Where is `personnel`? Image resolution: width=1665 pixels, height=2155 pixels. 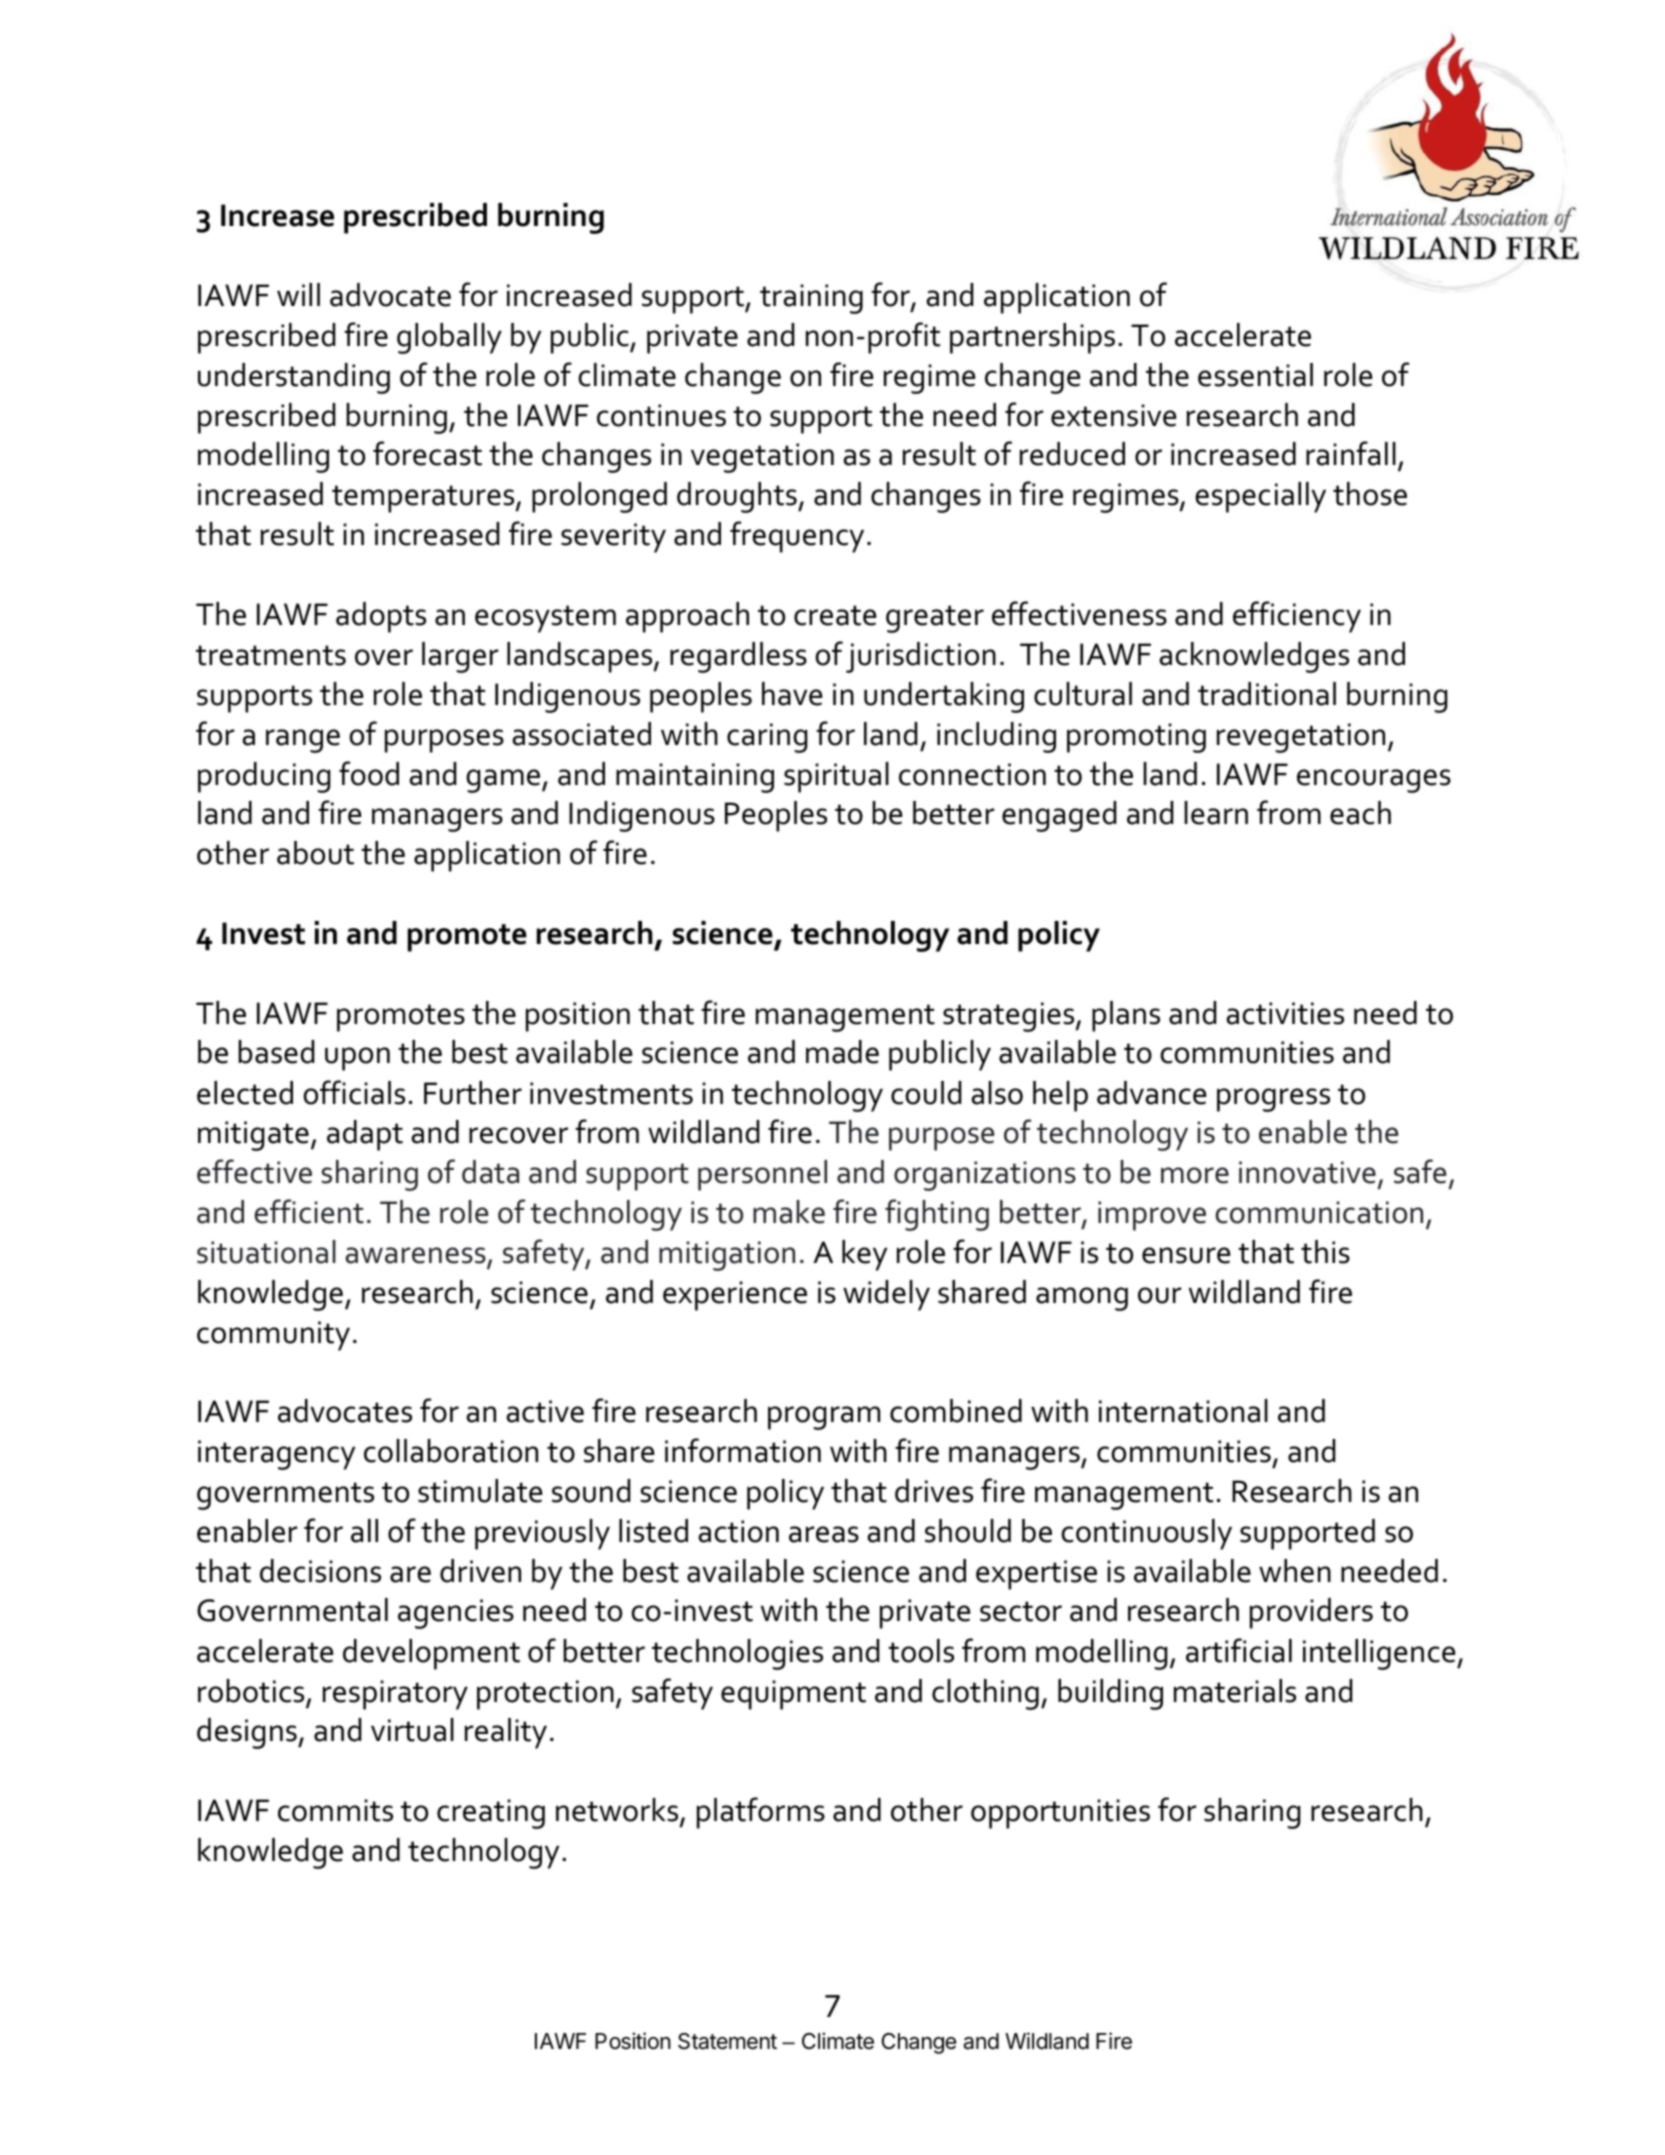 personnel is located at coordinates (762, 1175).
